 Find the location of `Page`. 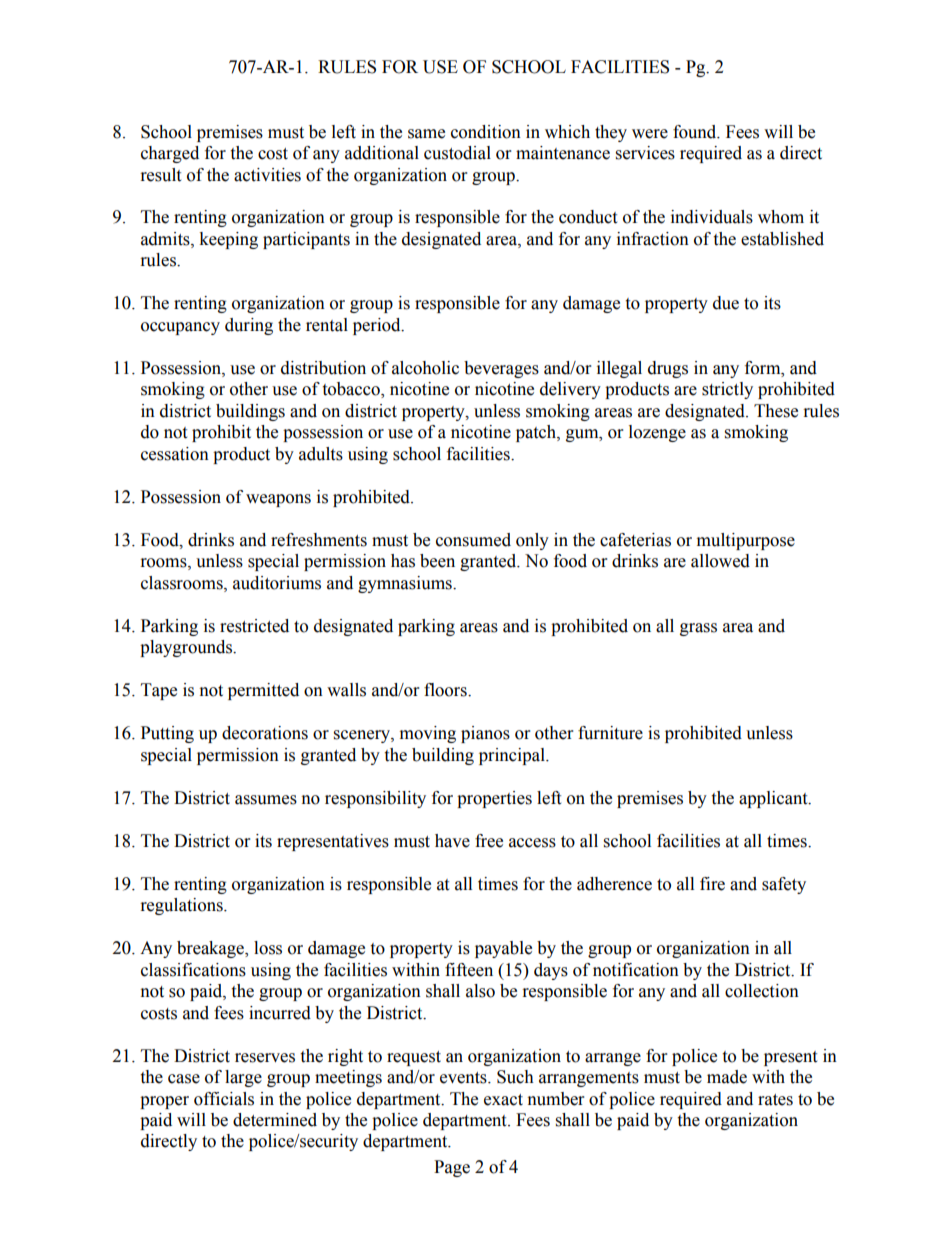

Page is located at coordinates (452, 1168).
